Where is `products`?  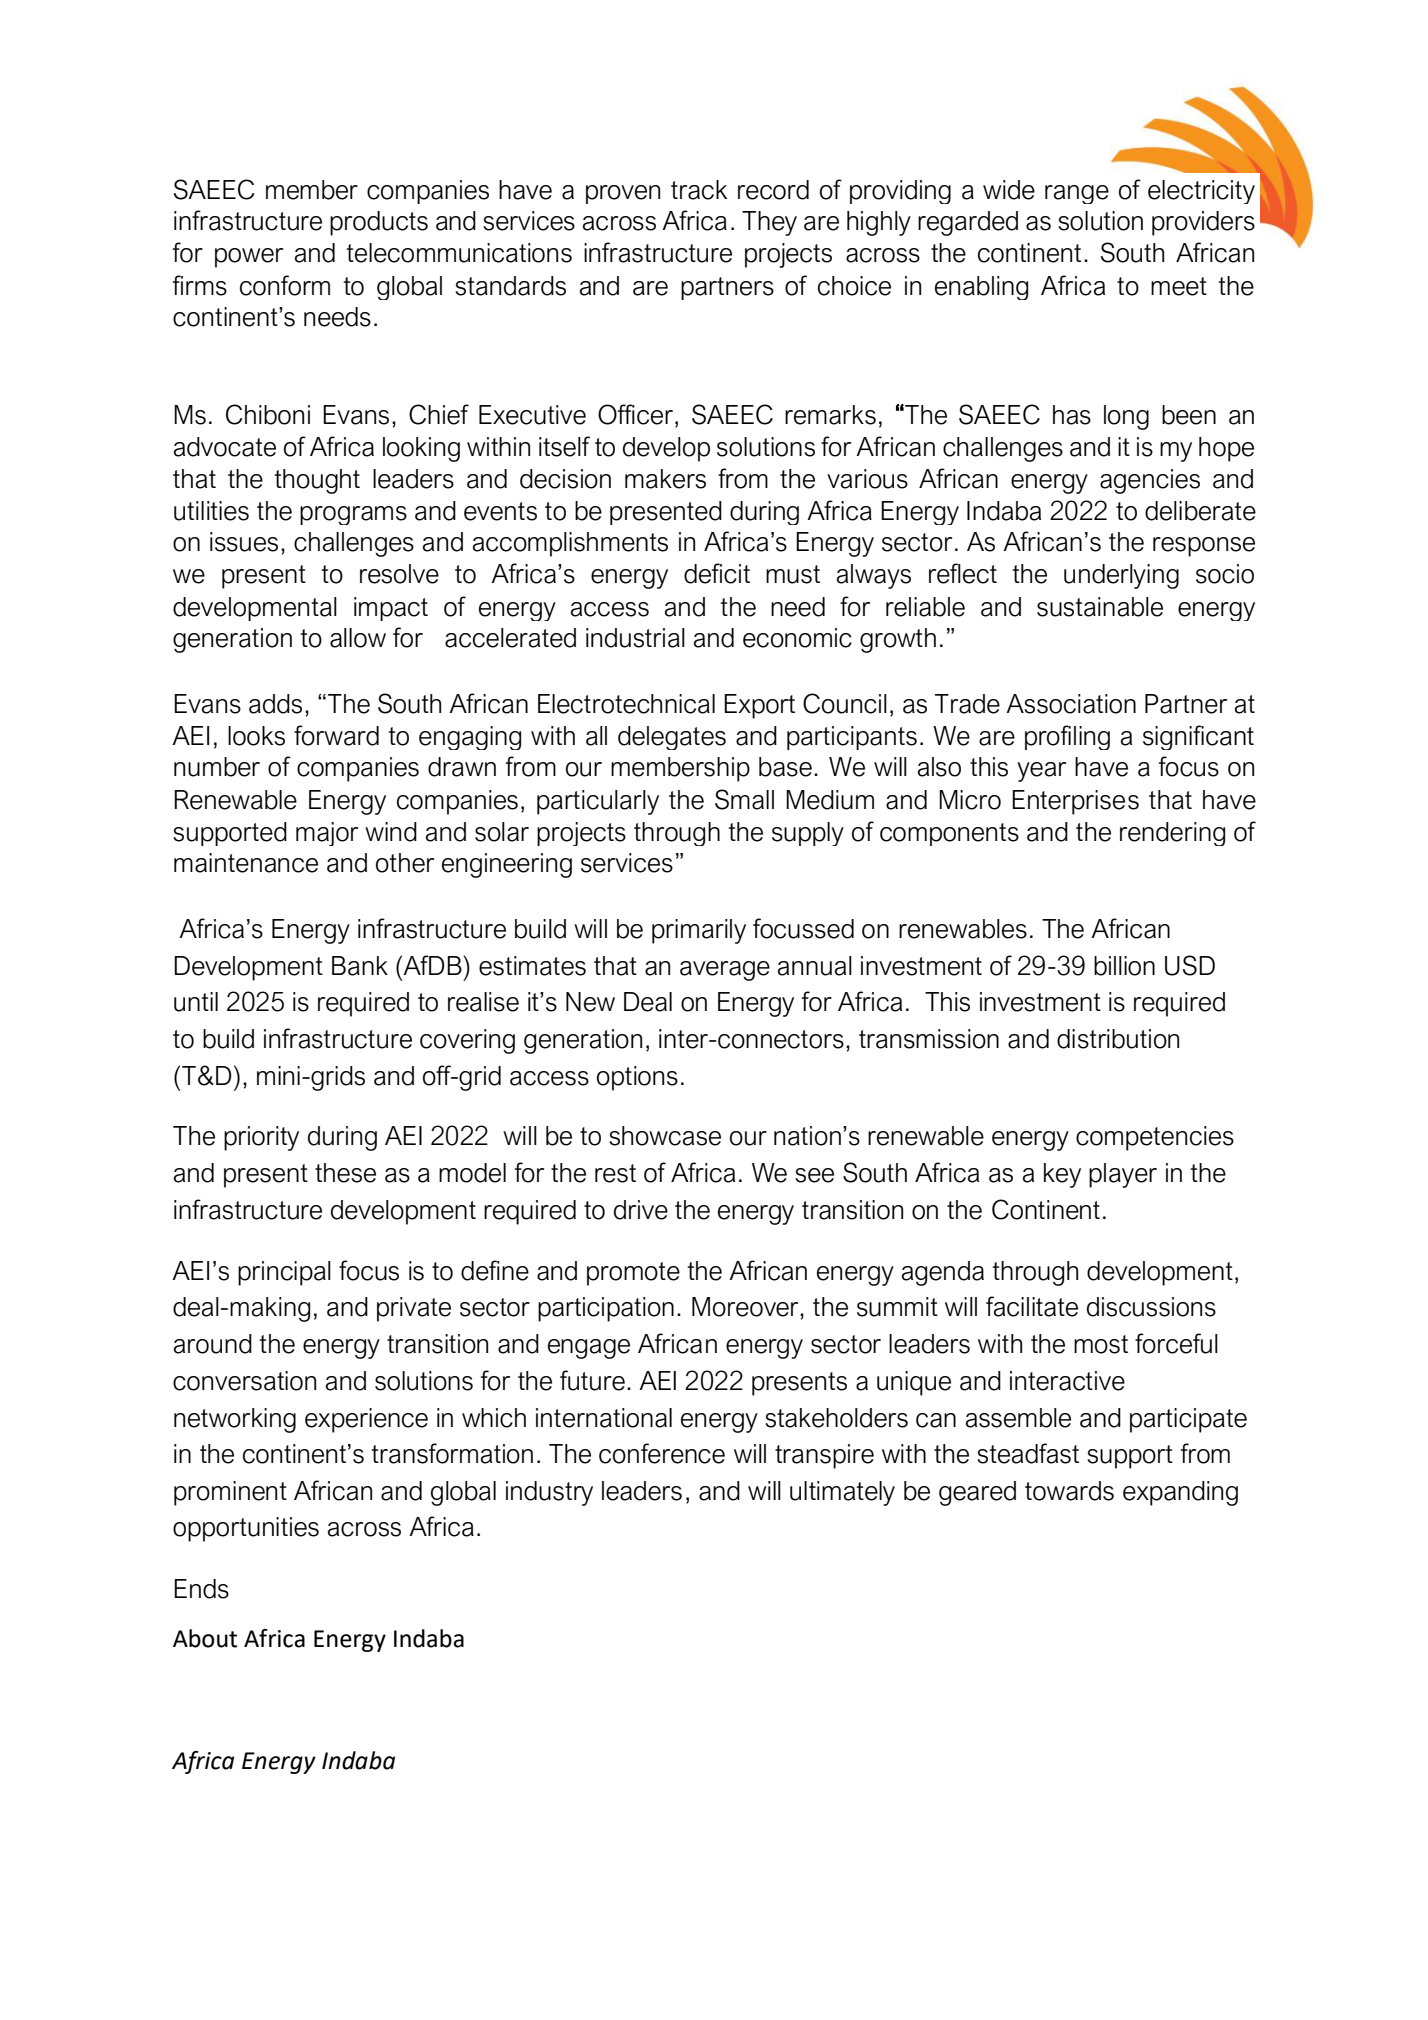 products is located at coordinates (379, 223).
